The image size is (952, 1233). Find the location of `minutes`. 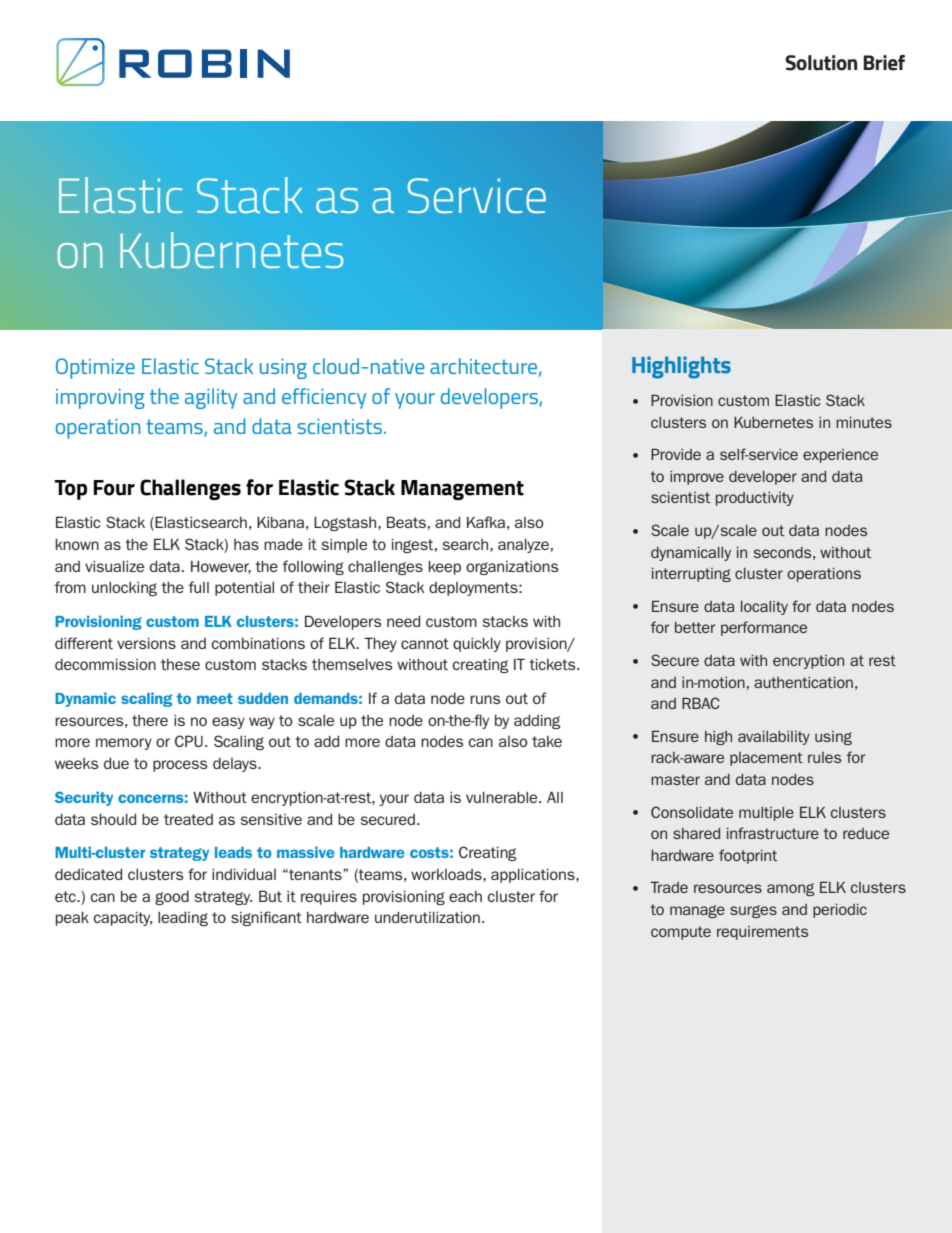

minutes is located at coordinates (864, 422).
